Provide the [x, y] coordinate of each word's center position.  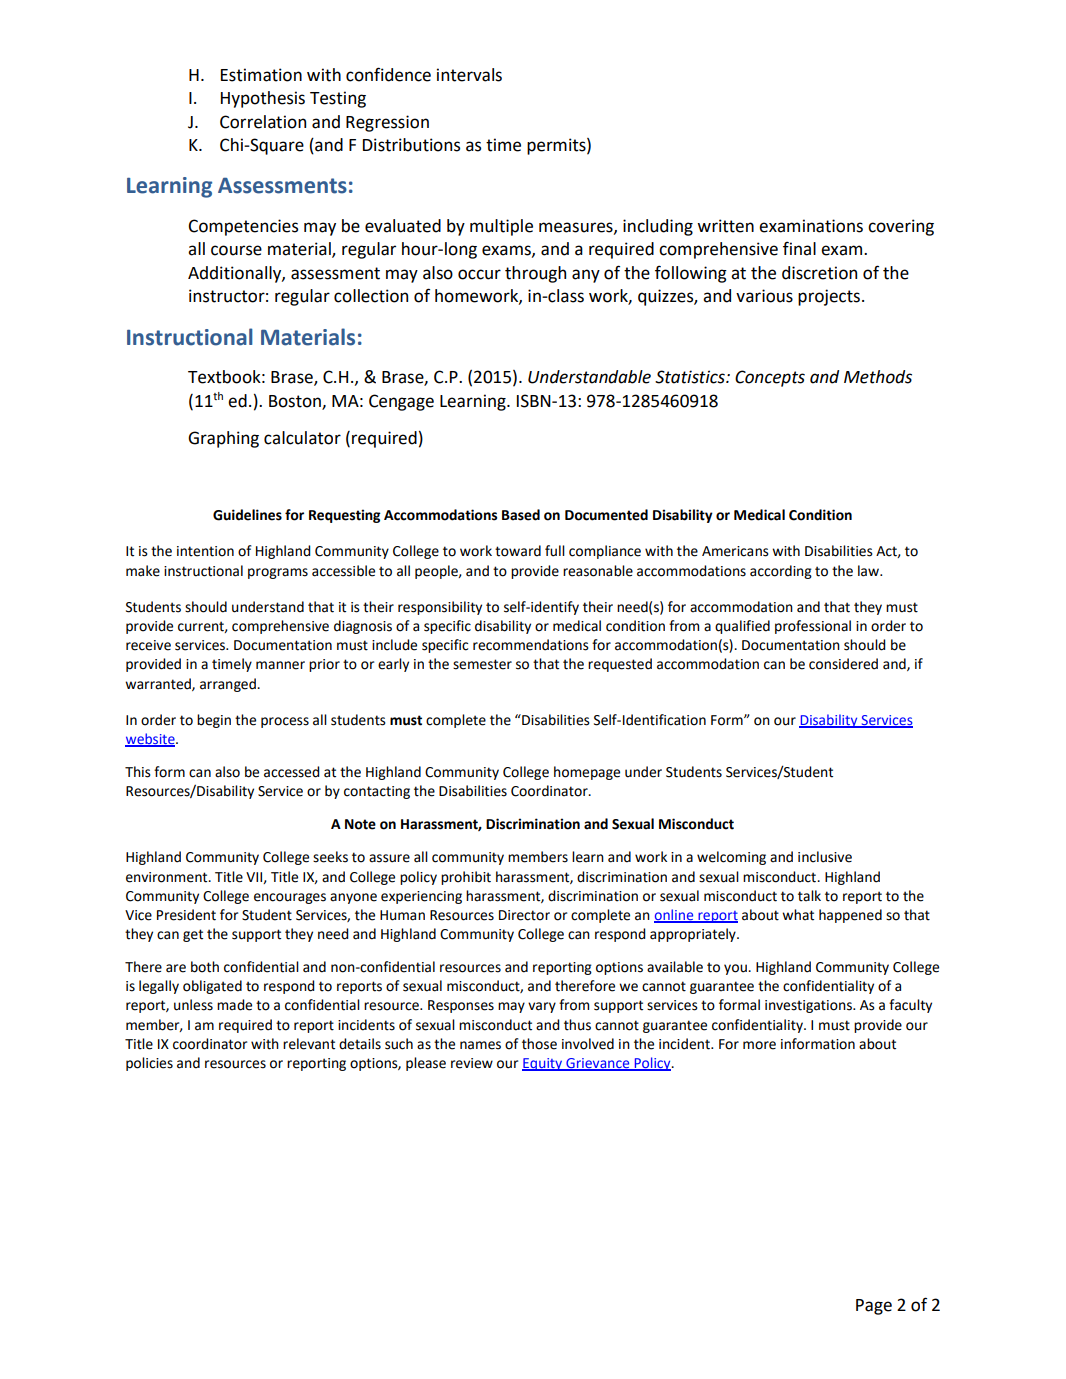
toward [518, 551]
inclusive [825, 857]
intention [205, 551]
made [234, 1005]
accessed [292, 772]
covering [901, 227]
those [539, 1044]
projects [829, 297]
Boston [296, 402]
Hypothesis [263, 99]
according [781, 572]
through [535, 274]
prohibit [466, 878]
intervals [469, 75]
